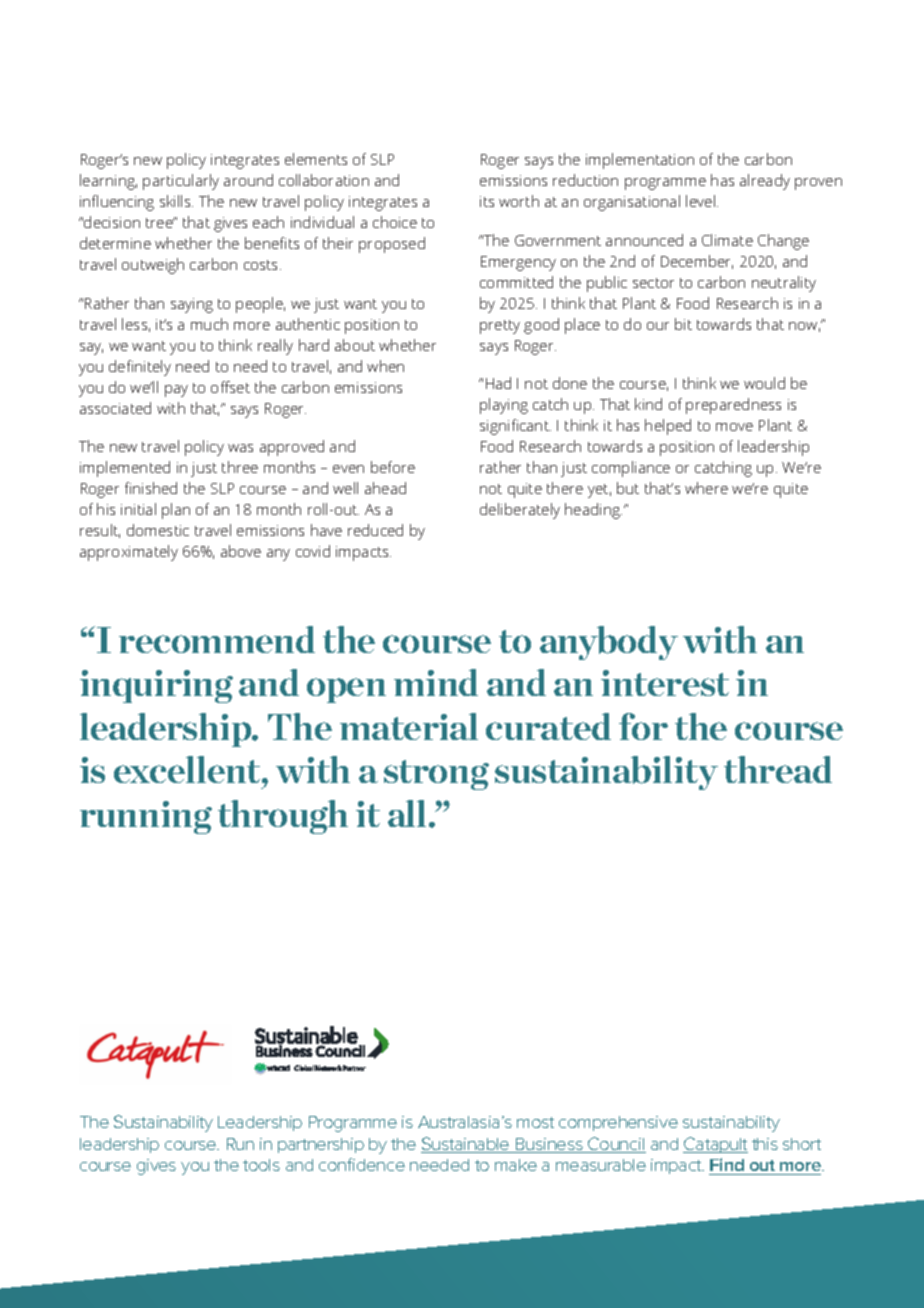  What do you see at coordinates (261, 1165) in the image?
I see `tools` at bounding box center [261, 1165].
